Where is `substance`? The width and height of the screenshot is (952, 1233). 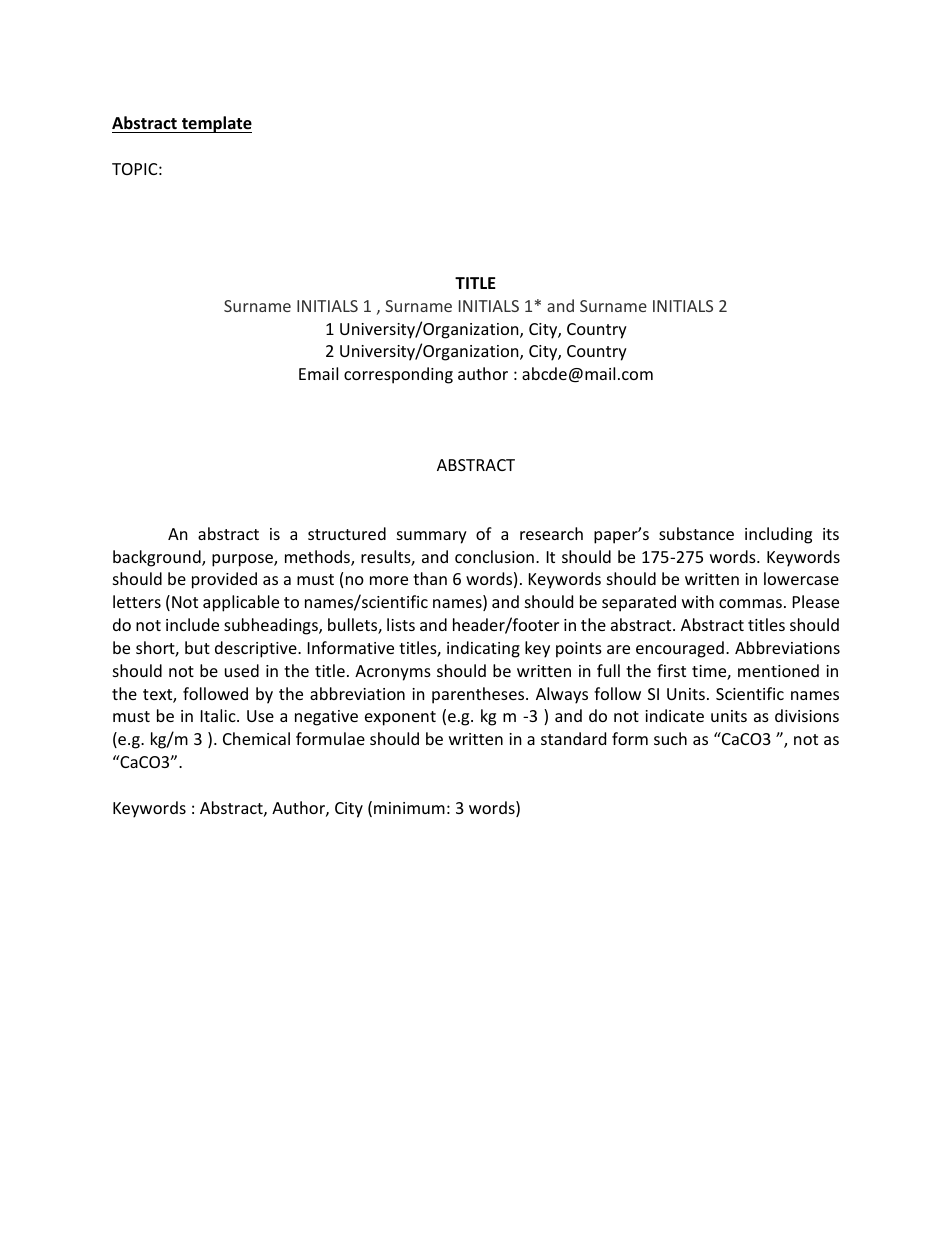 substance is located at coordinates (696, 533).
